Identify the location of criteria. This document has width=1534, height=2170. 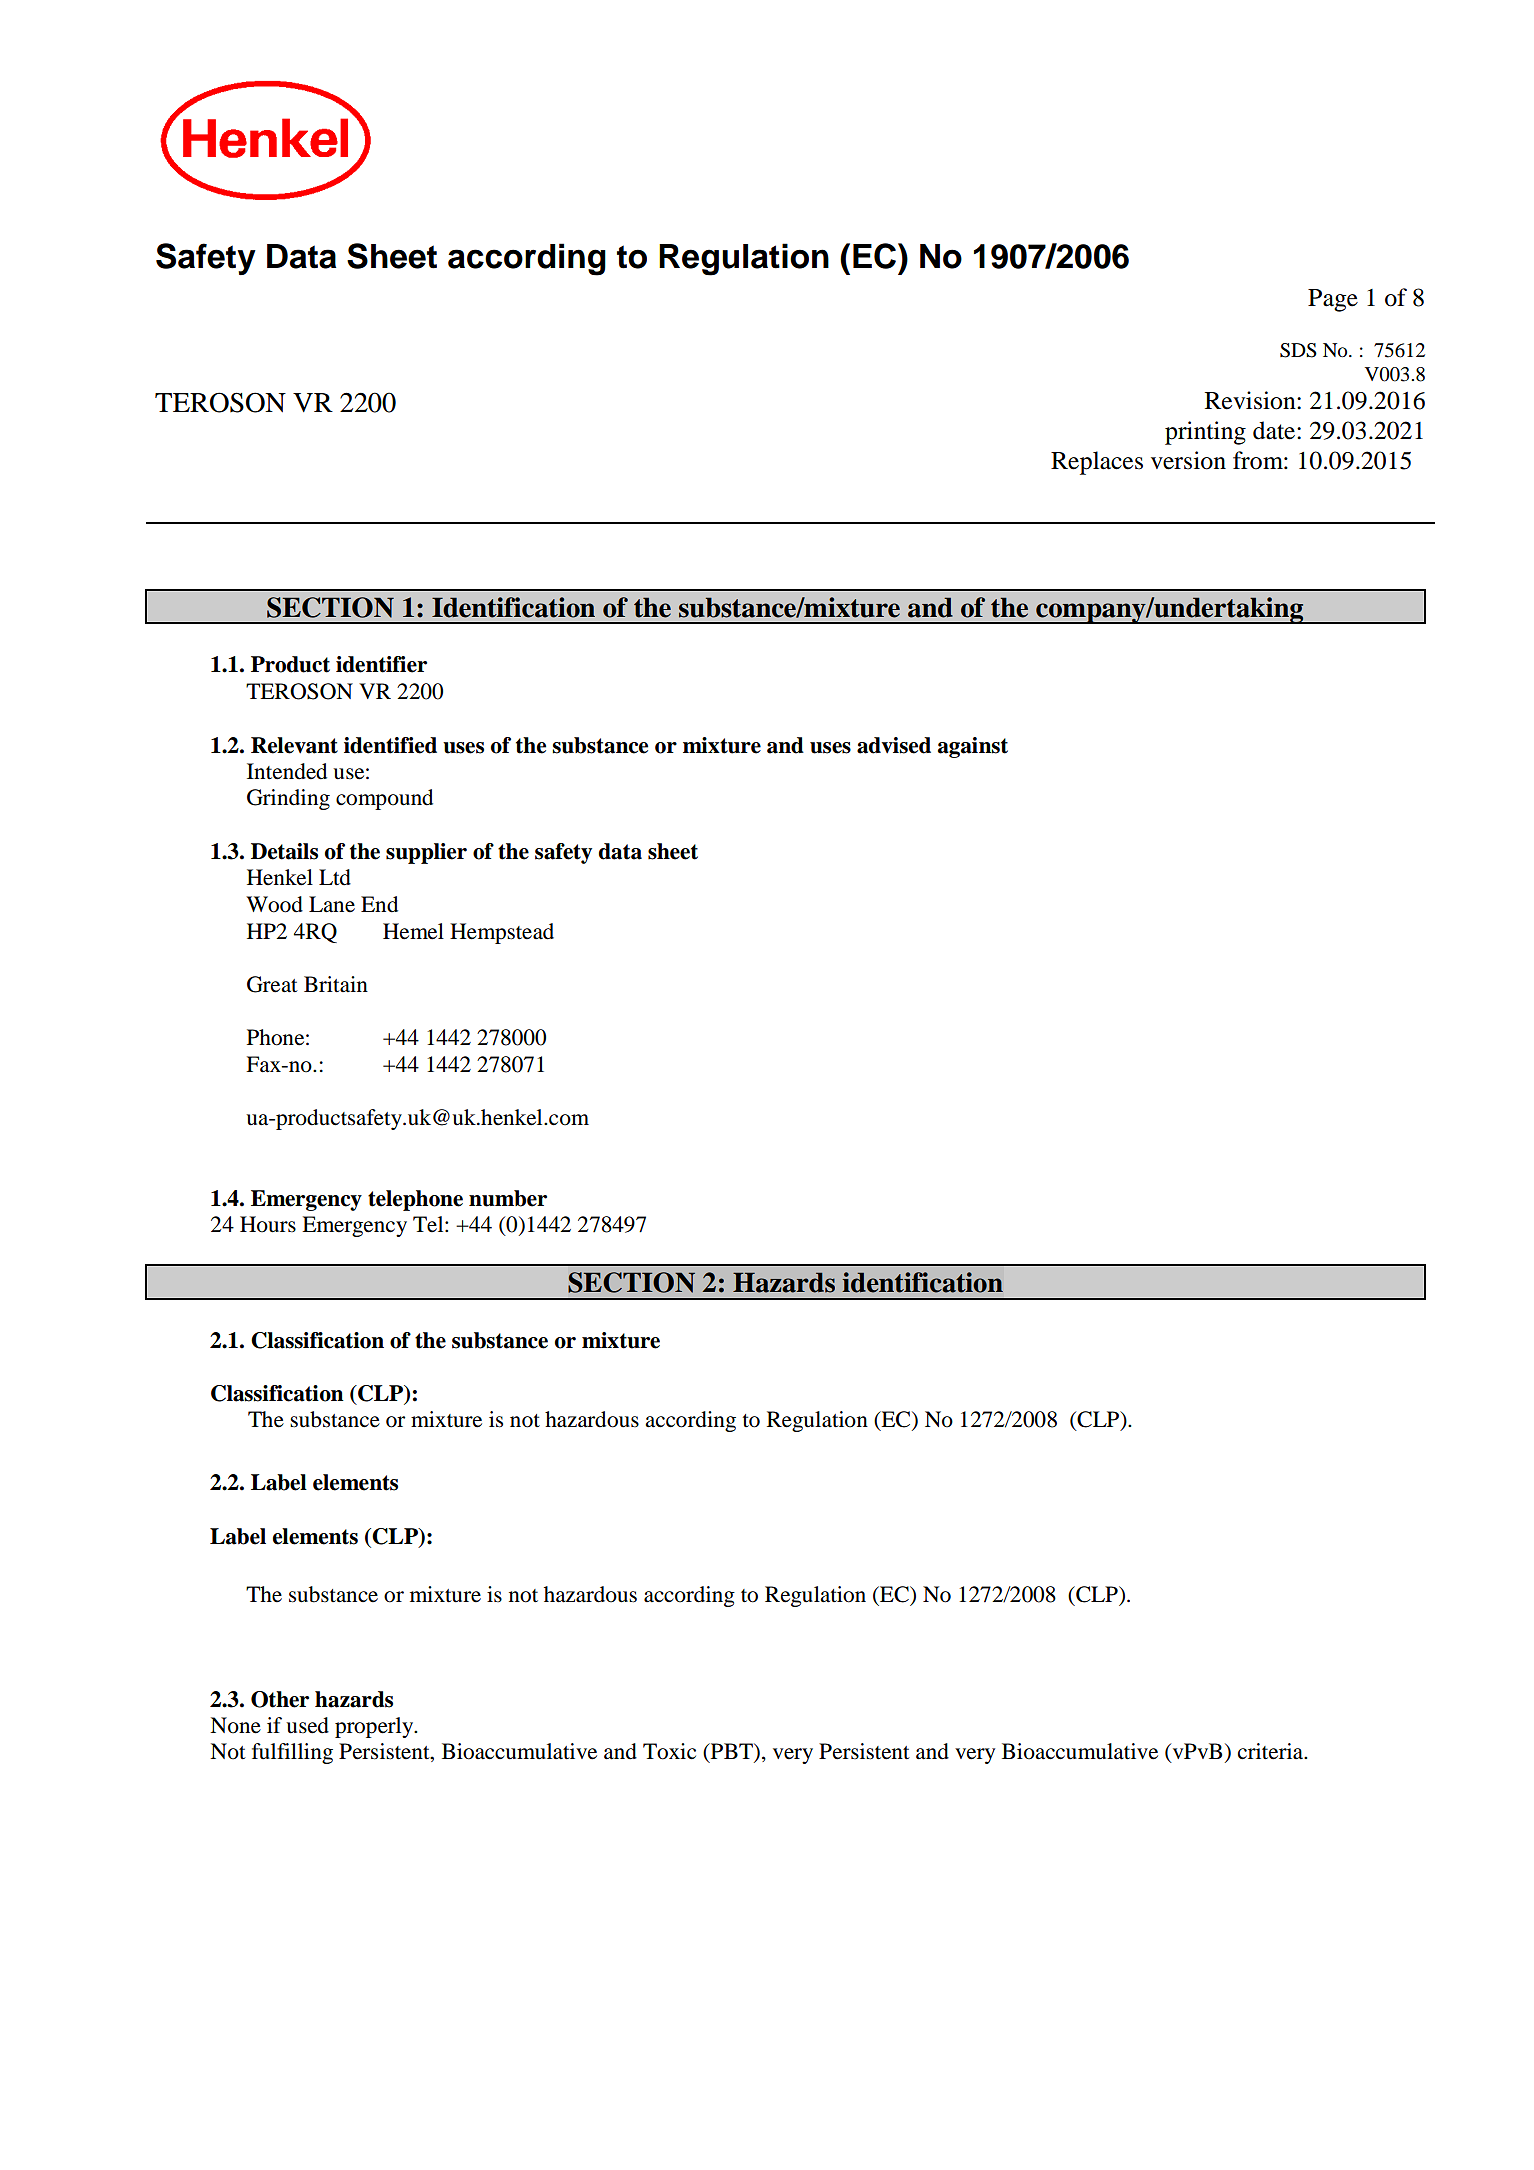
(1272, 1751).
